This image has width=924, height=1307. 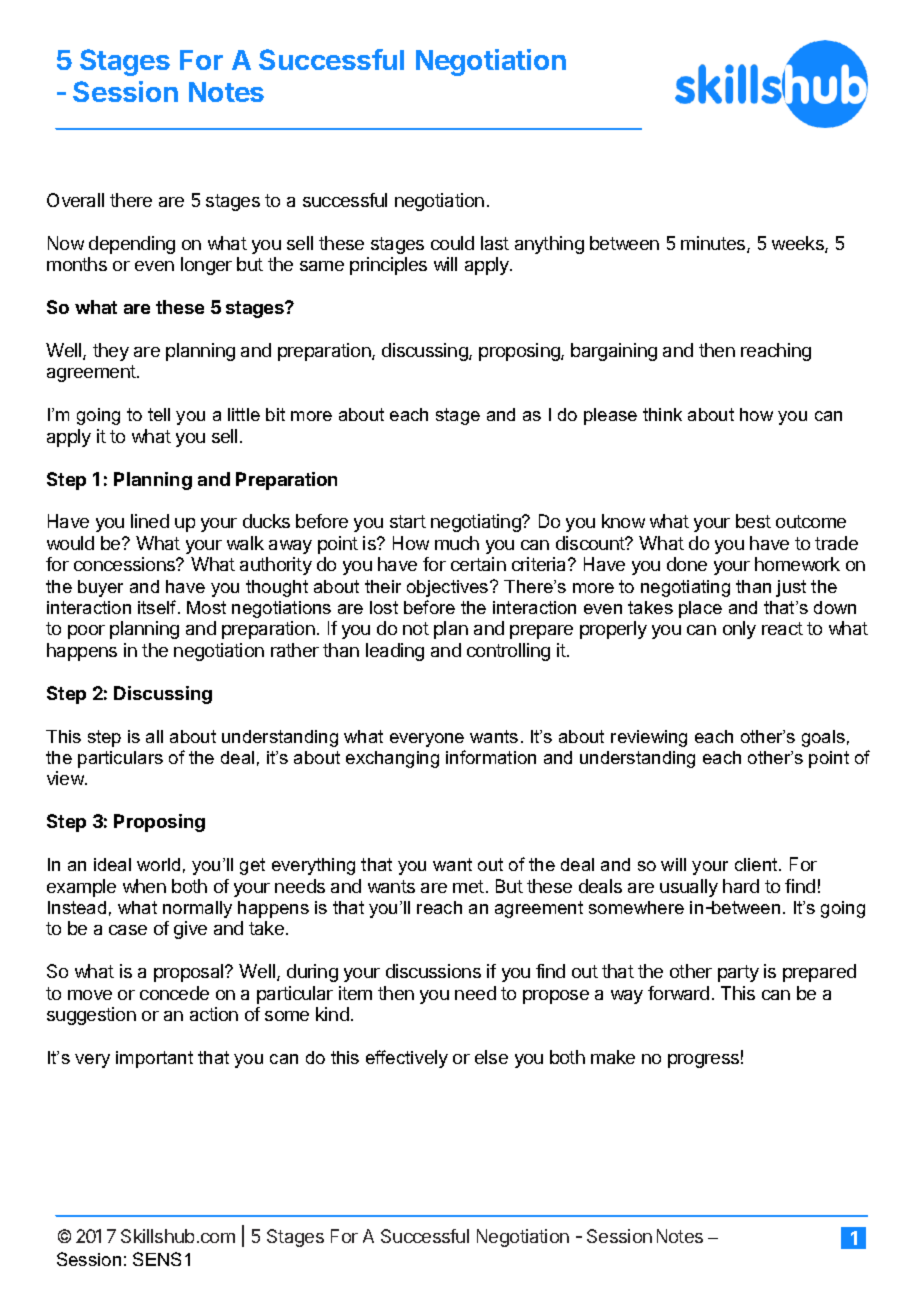 I want to click on goals, so click(x=823, y=738).
